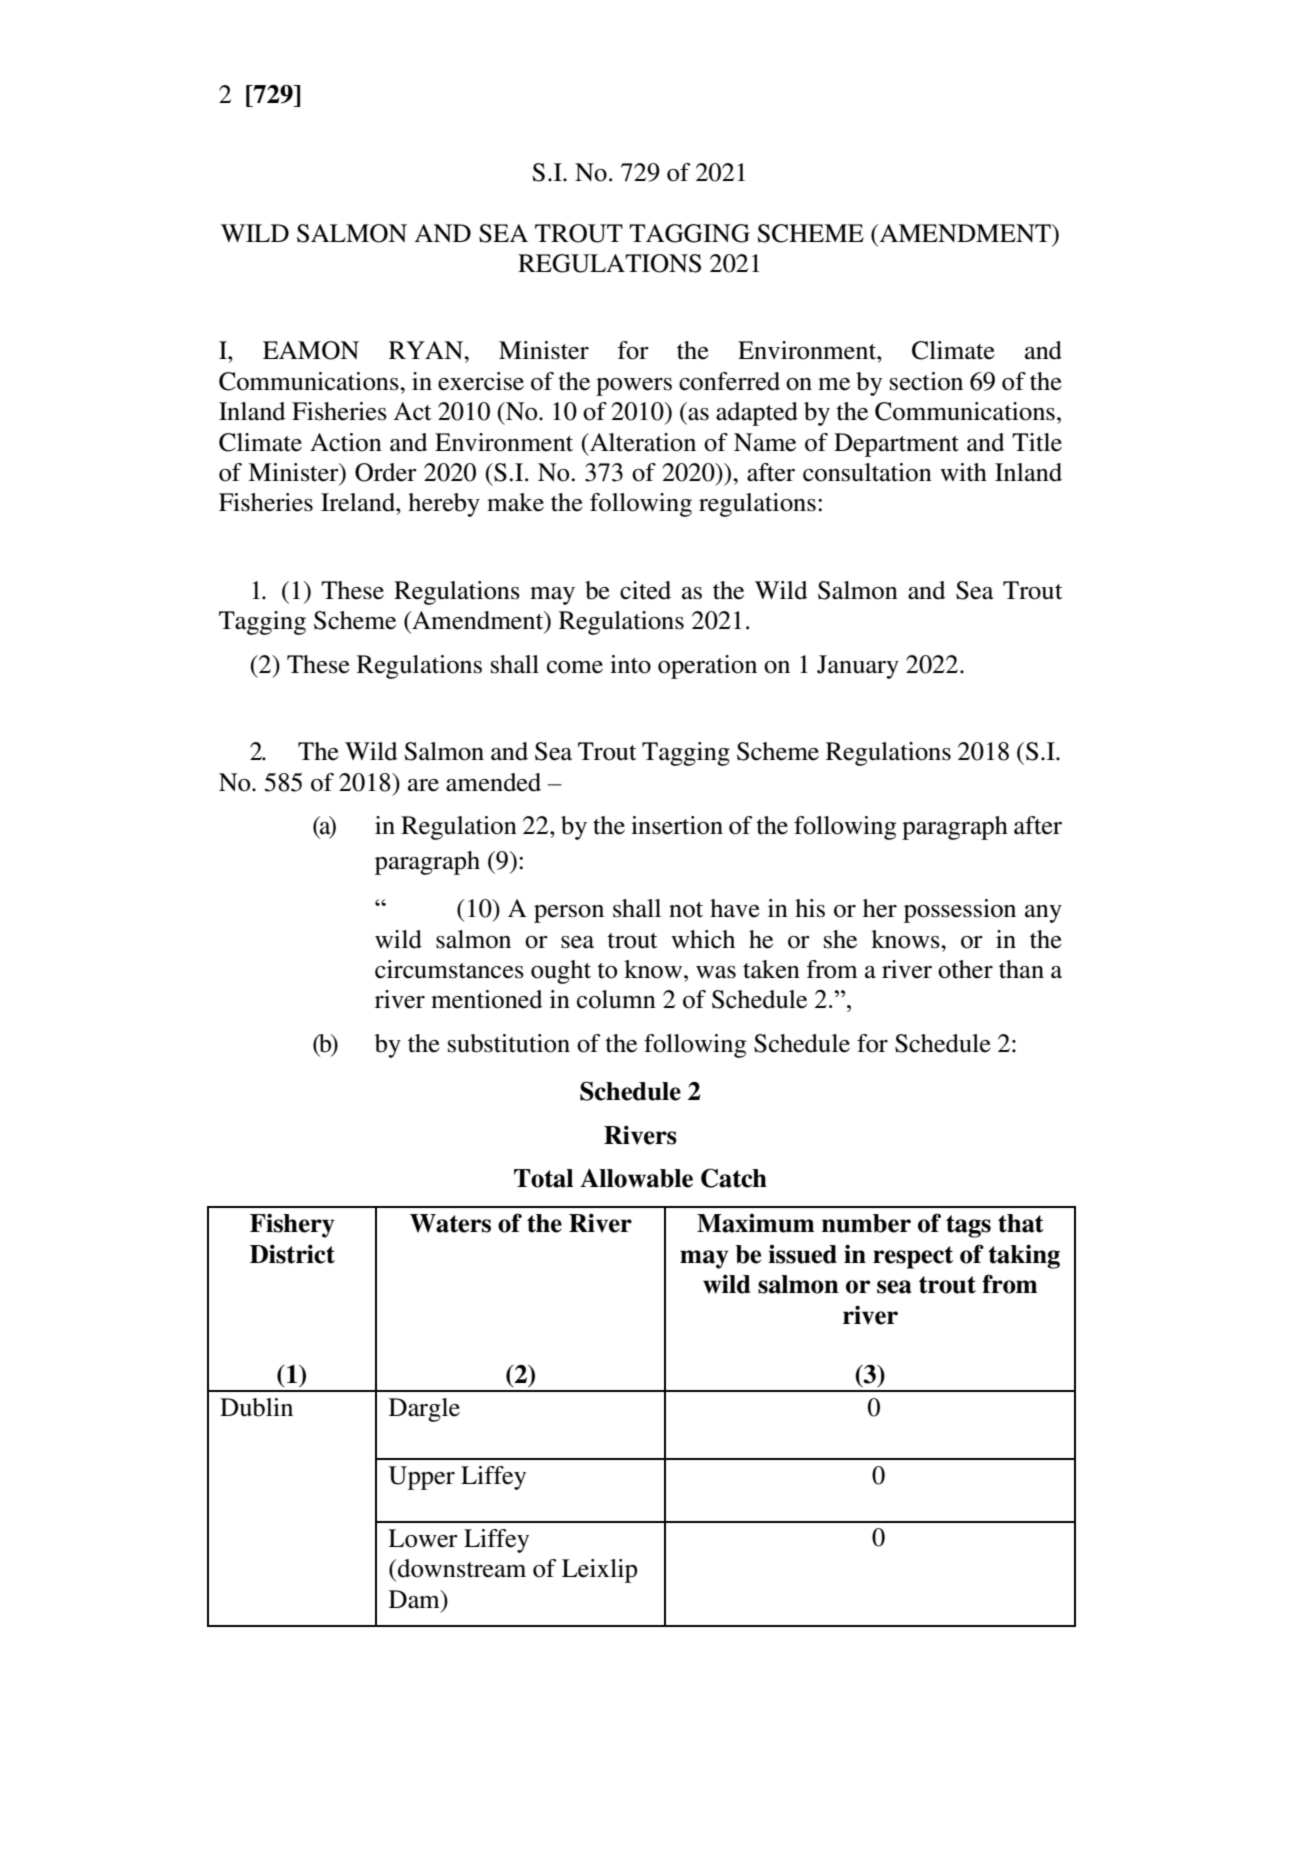 The height and width of the screenshot is (1855, 1312). I want to click on section, so click(926, 381).
